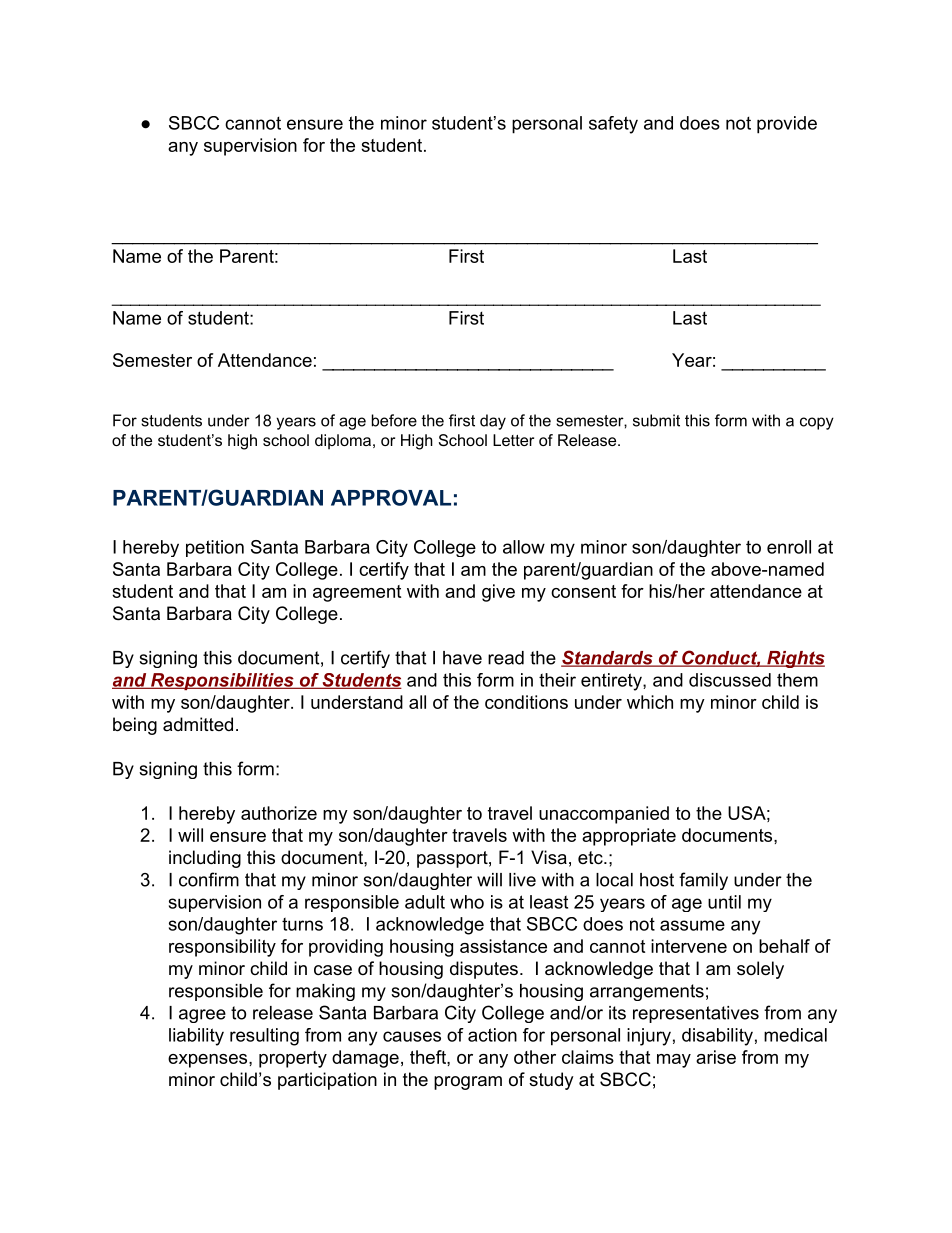 The image size is (952, 1233). I want to click on provide, so click(787, 125).
